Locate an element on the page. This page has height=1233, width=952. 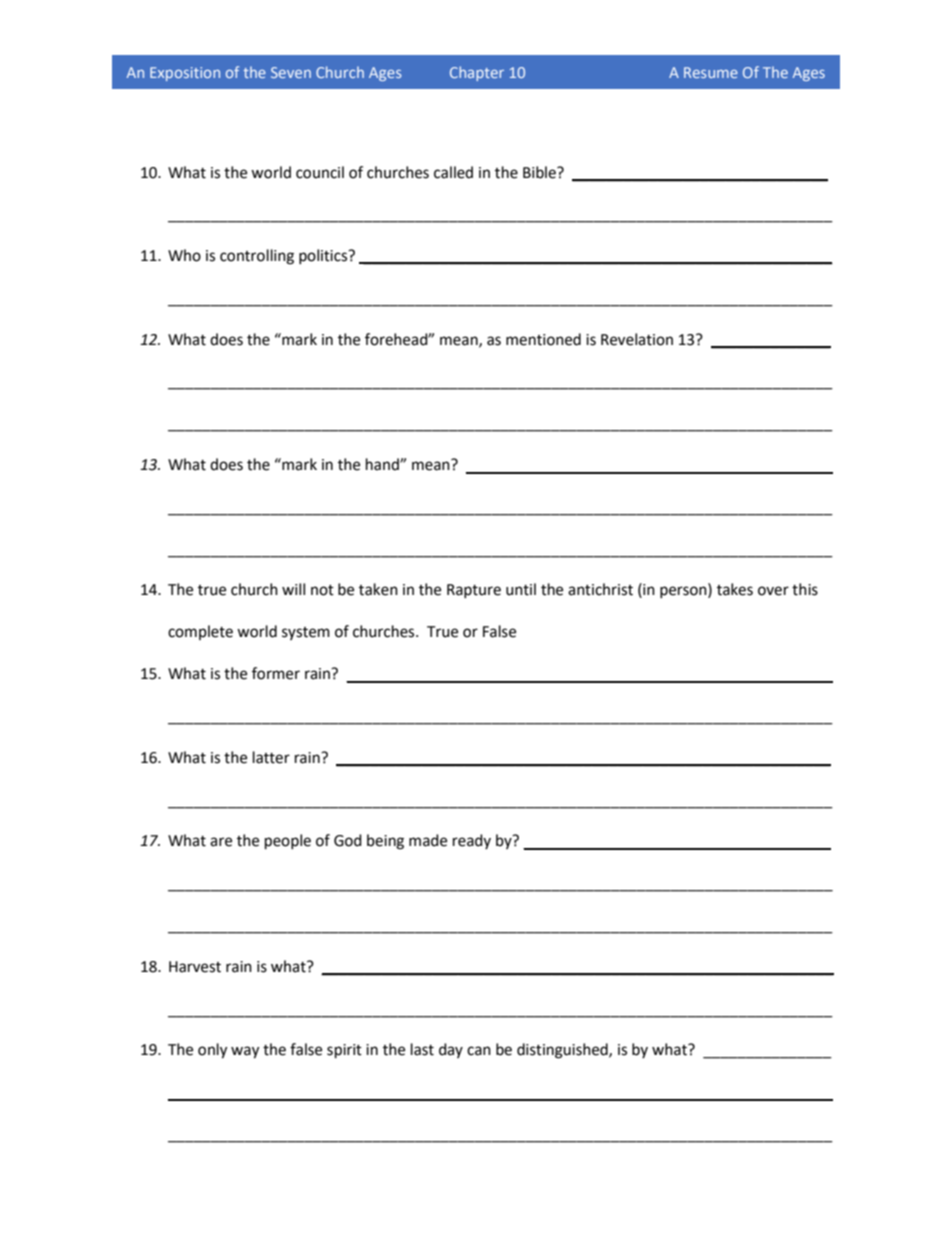
Revelation is located at coordinates (637, 339).
